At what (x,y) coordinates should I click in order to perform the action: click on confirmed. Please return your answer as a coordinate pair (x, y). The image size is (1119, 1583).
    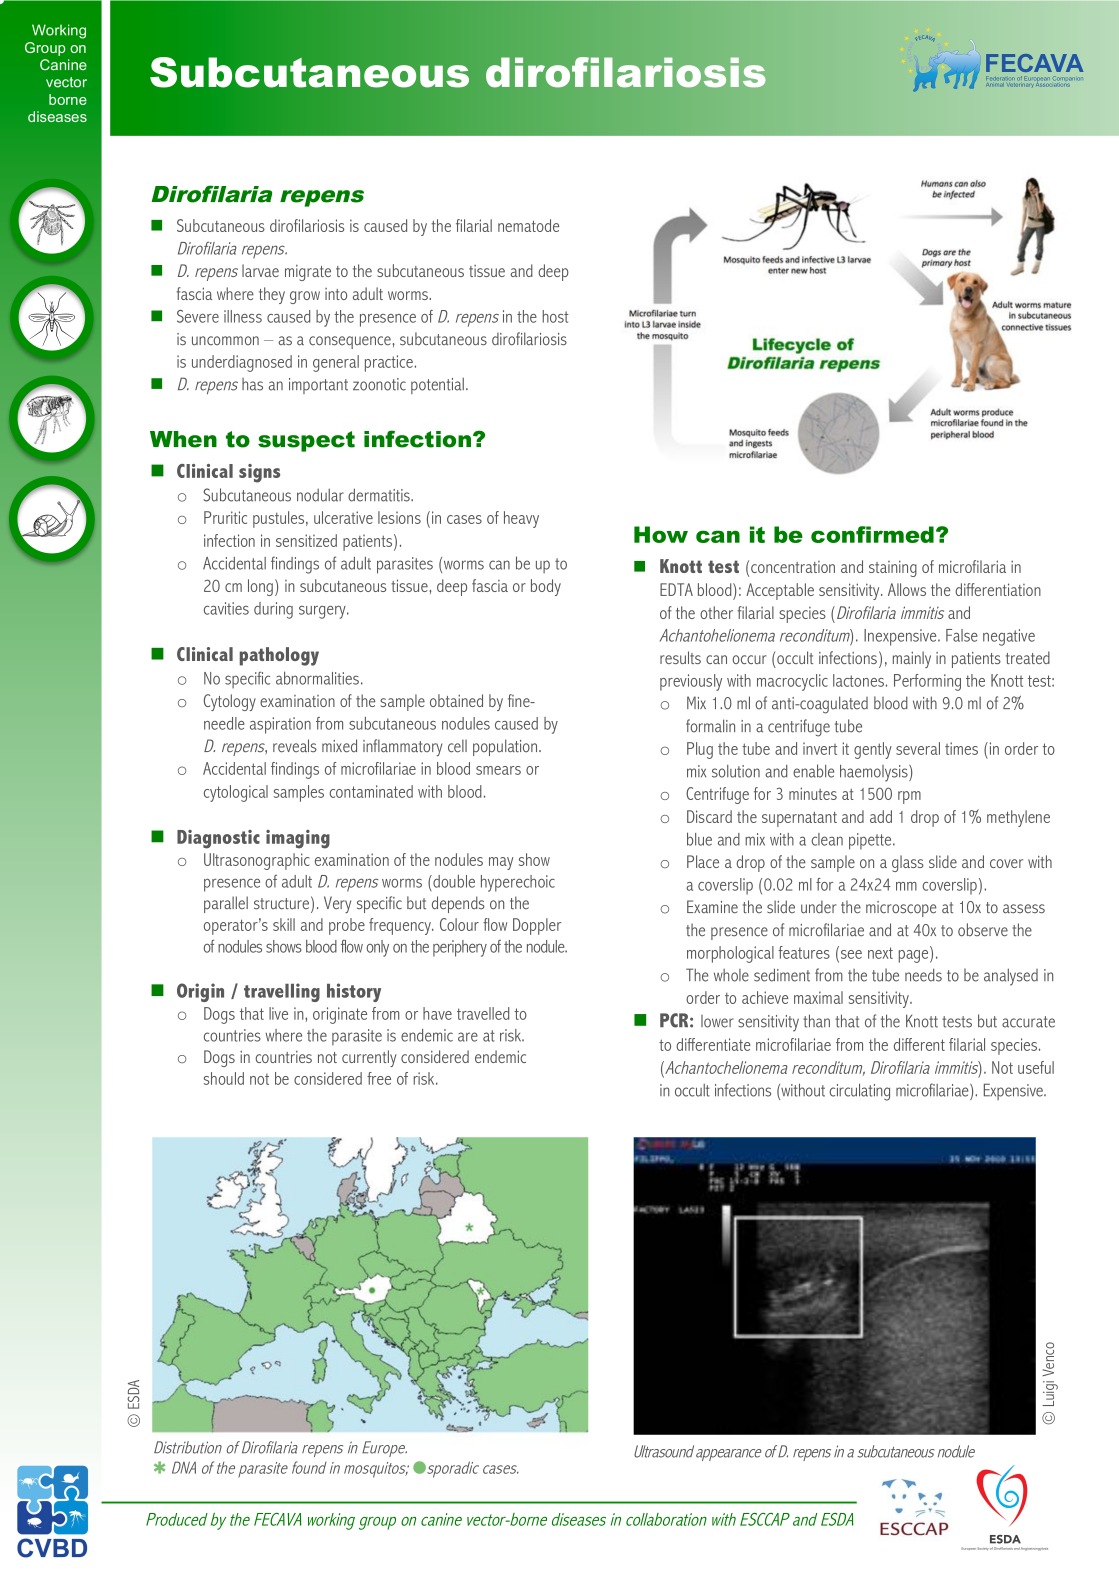
    Looking at the image, I should click on (872, 534).
